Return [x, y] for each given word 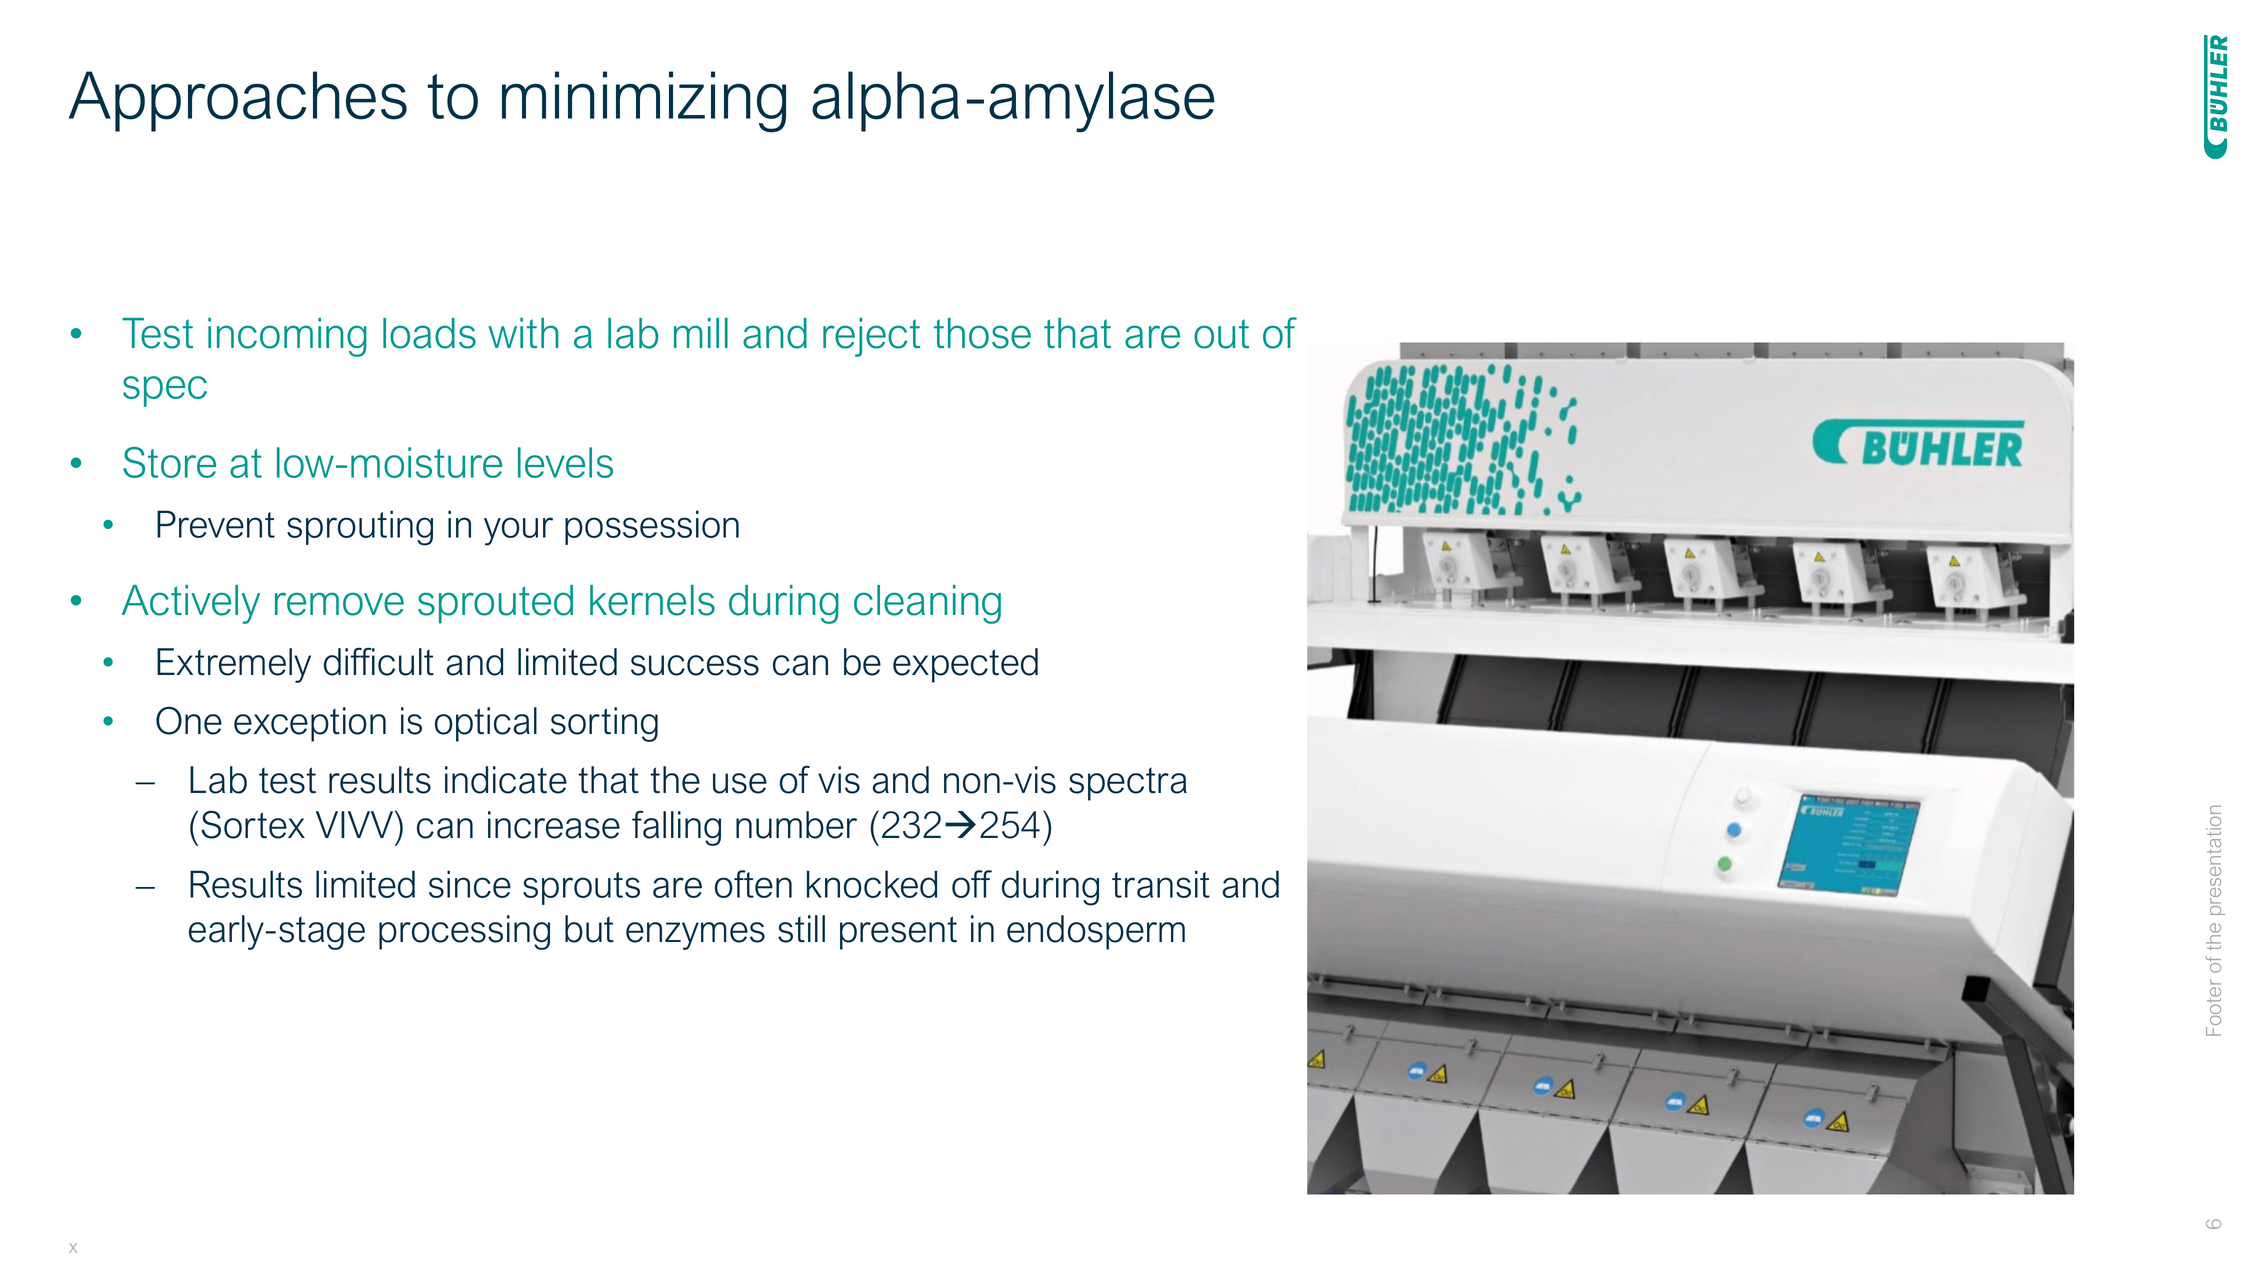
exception [310, 724]
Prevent [216, 524]
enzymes [695, 936]
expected [965, 665]
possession [652, 527]
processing [464, 932]
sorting [604, 724]
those [982, 333]
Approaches [238, 101]
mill [701, 333]
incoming [287, 337]
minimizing [644, 102]
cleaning [927, 604]
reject [871, 337]
